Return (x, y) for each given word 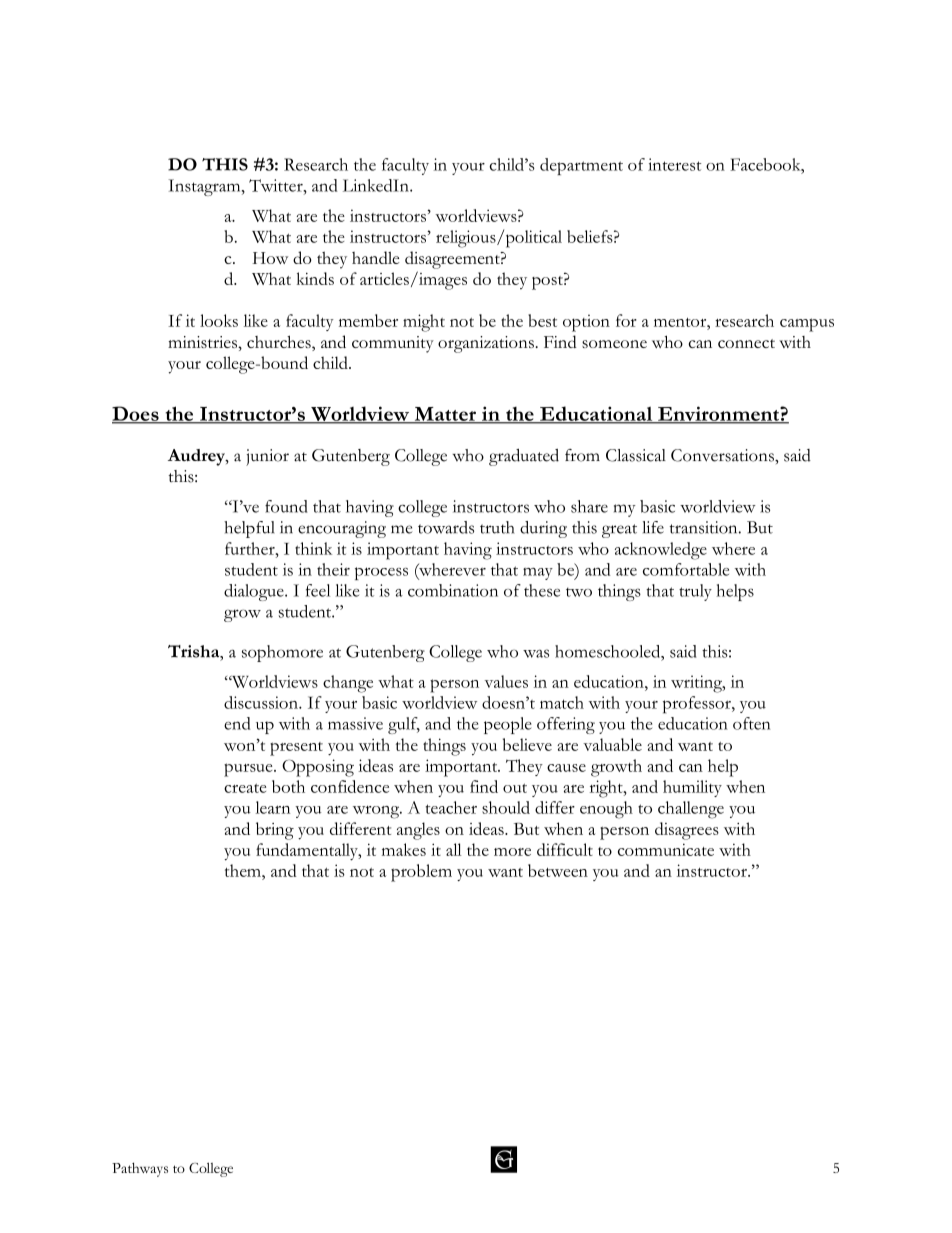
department (581, 166)
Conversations (723, 455)
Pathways (140, 1169)
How (270, 258)
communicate (666, 849)
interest (674, 164)
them (244, 870)
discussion (262, 702)
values (506, 681)
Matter (445, 415)
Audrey (197, 457)
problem (421, 873)
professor (698, 705)
